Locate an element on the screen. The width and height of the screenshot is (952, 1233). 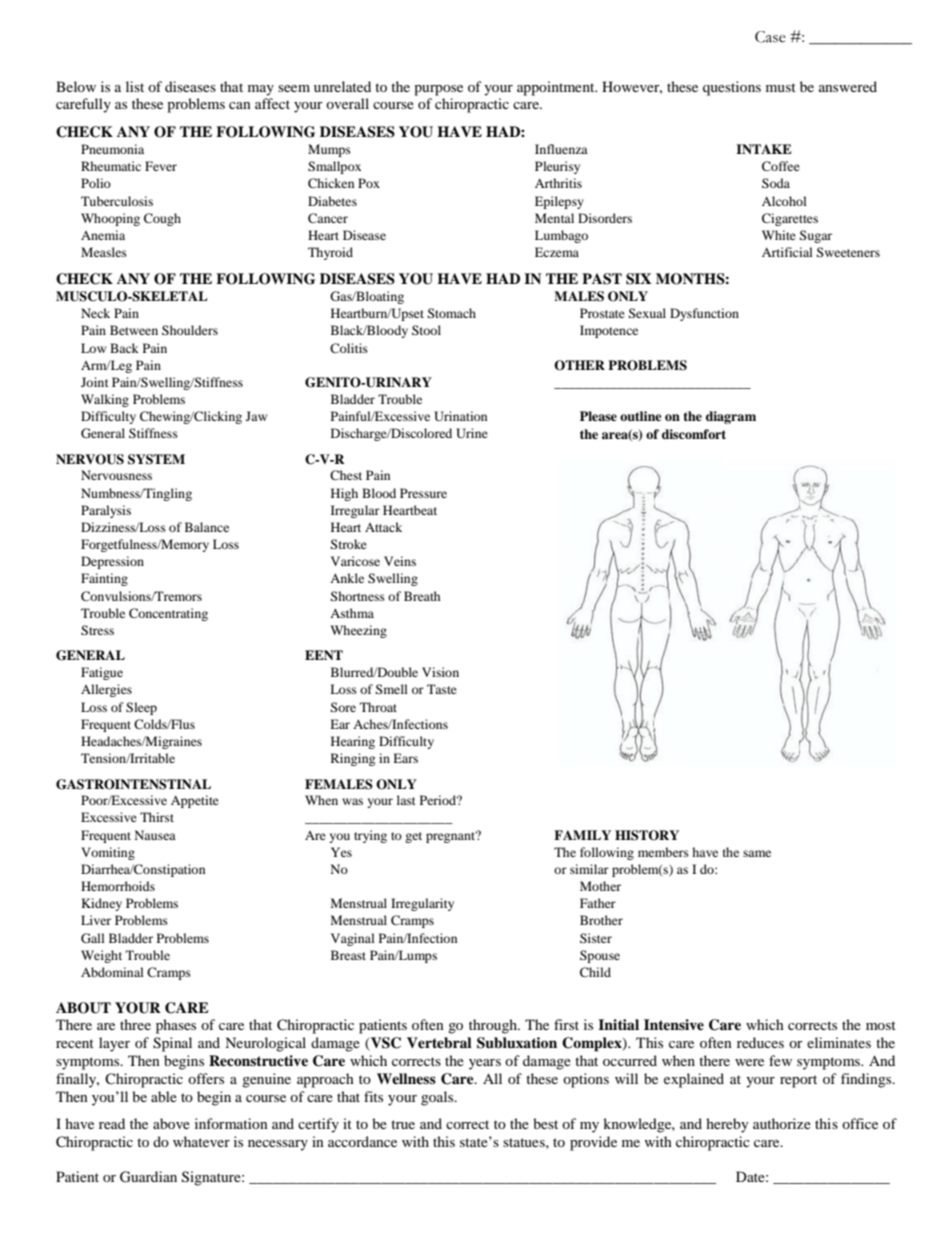
discomfort is located at coordinates (694, 434).
